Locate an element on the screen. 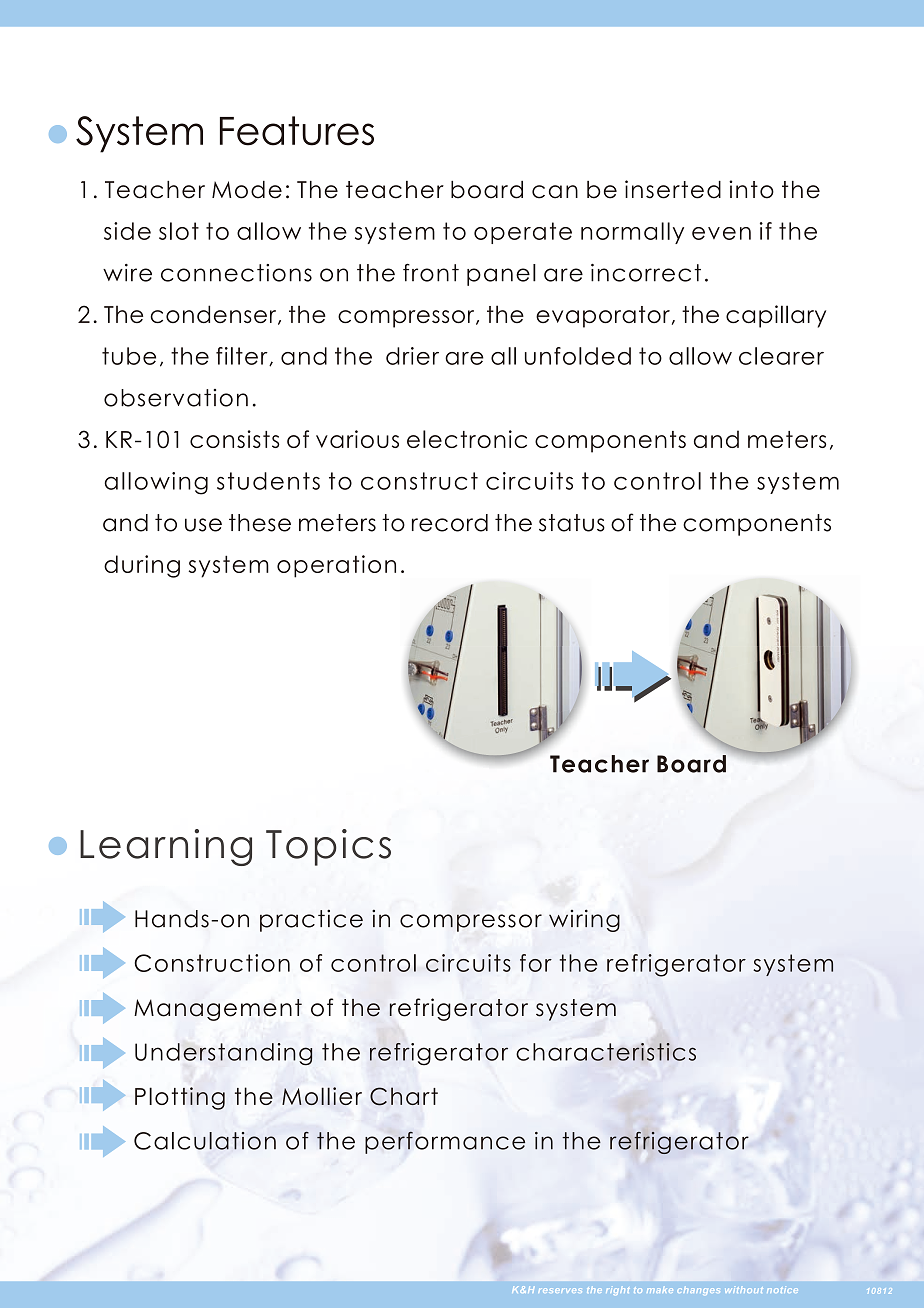 This screenshot has height=1308, width=924. Topics is located at coordinates (328, 847).
